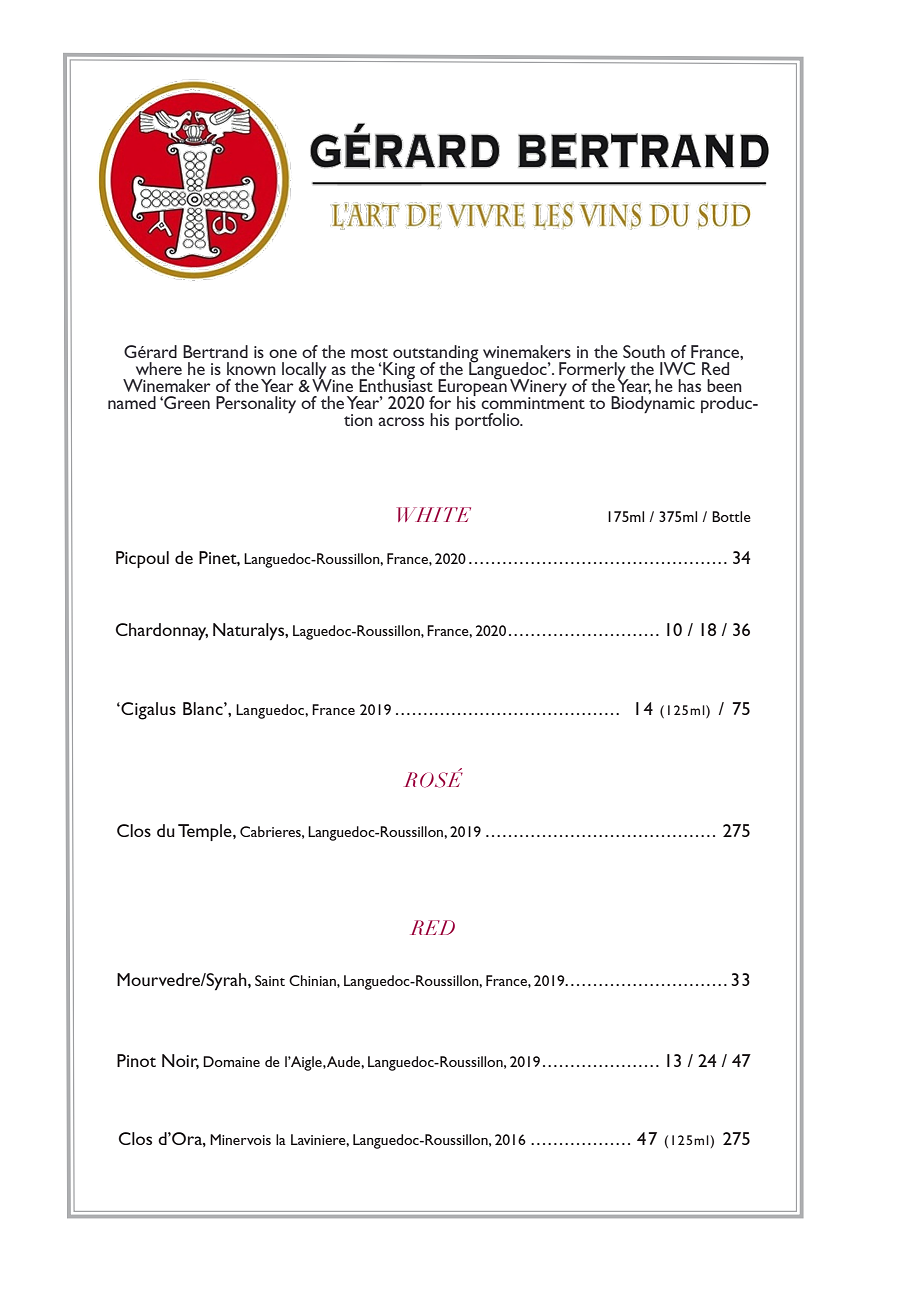 The width and height of the screenshot is (924, 1308). I want to click on WHITE, so click(434, 514).
